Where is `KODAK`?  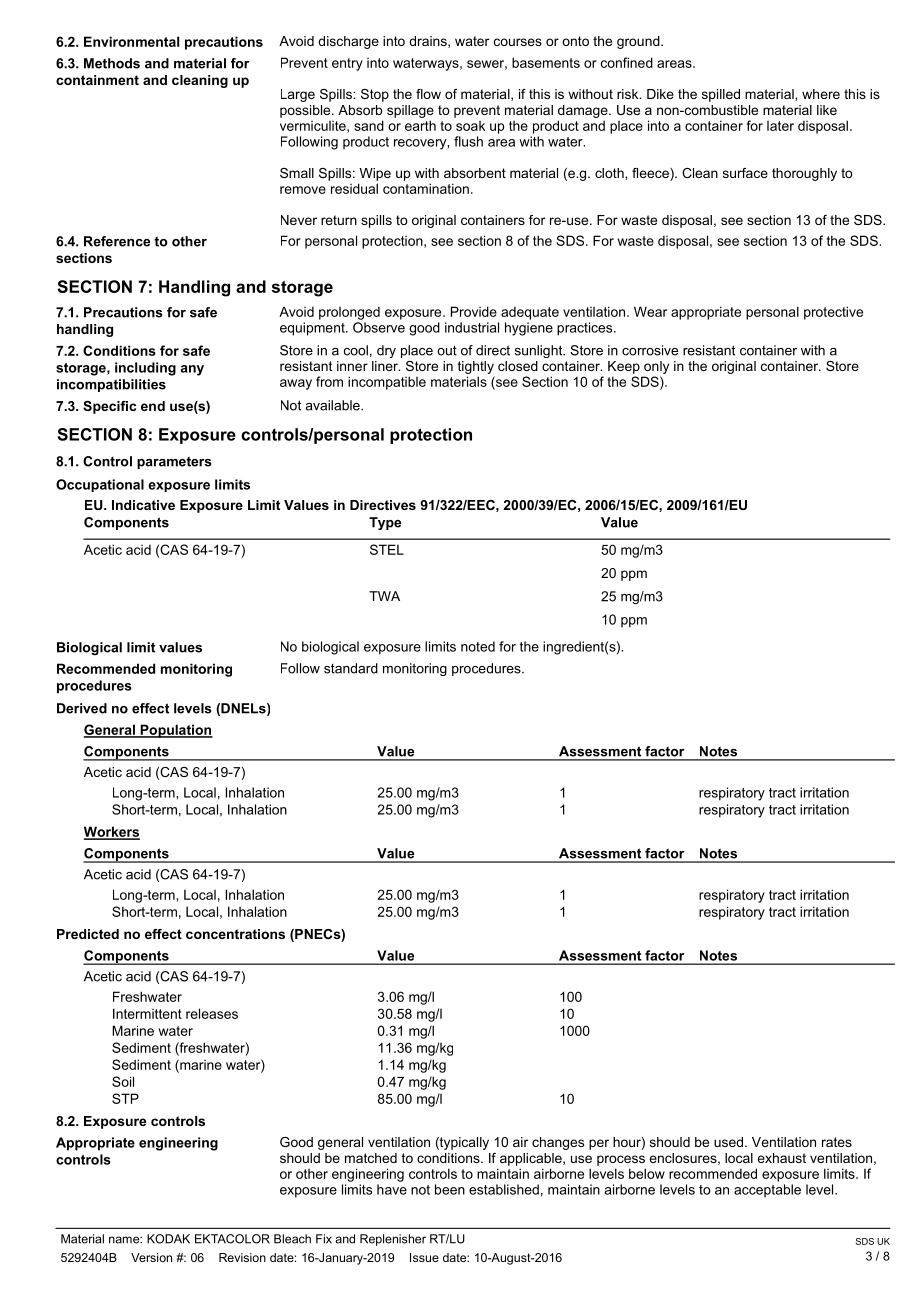
KODAK is located at coordinates (168, 1239).
